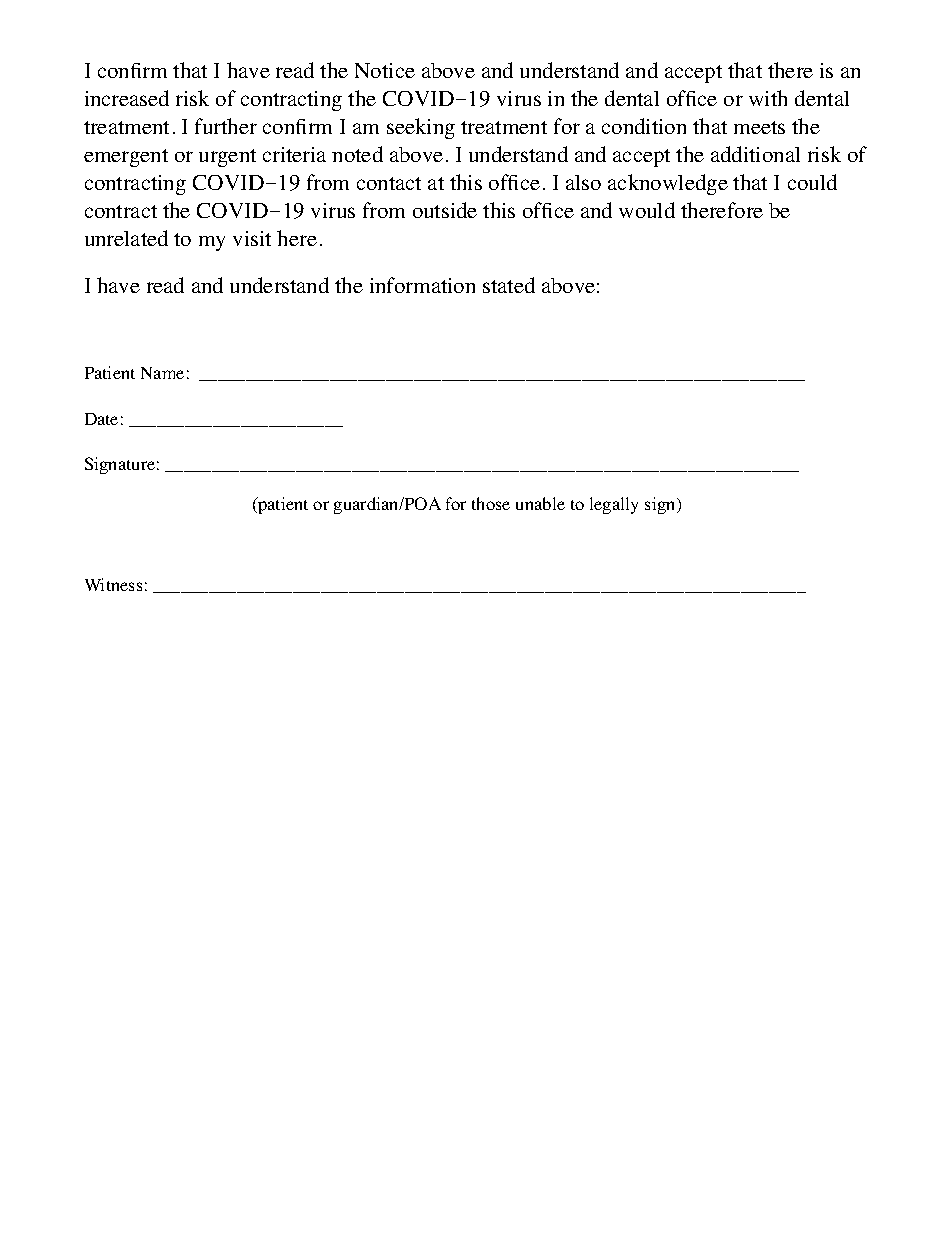  What do you see at coordinates (768, 98) in the screenshot?
I see `with` at bounding box center [768, 98].
